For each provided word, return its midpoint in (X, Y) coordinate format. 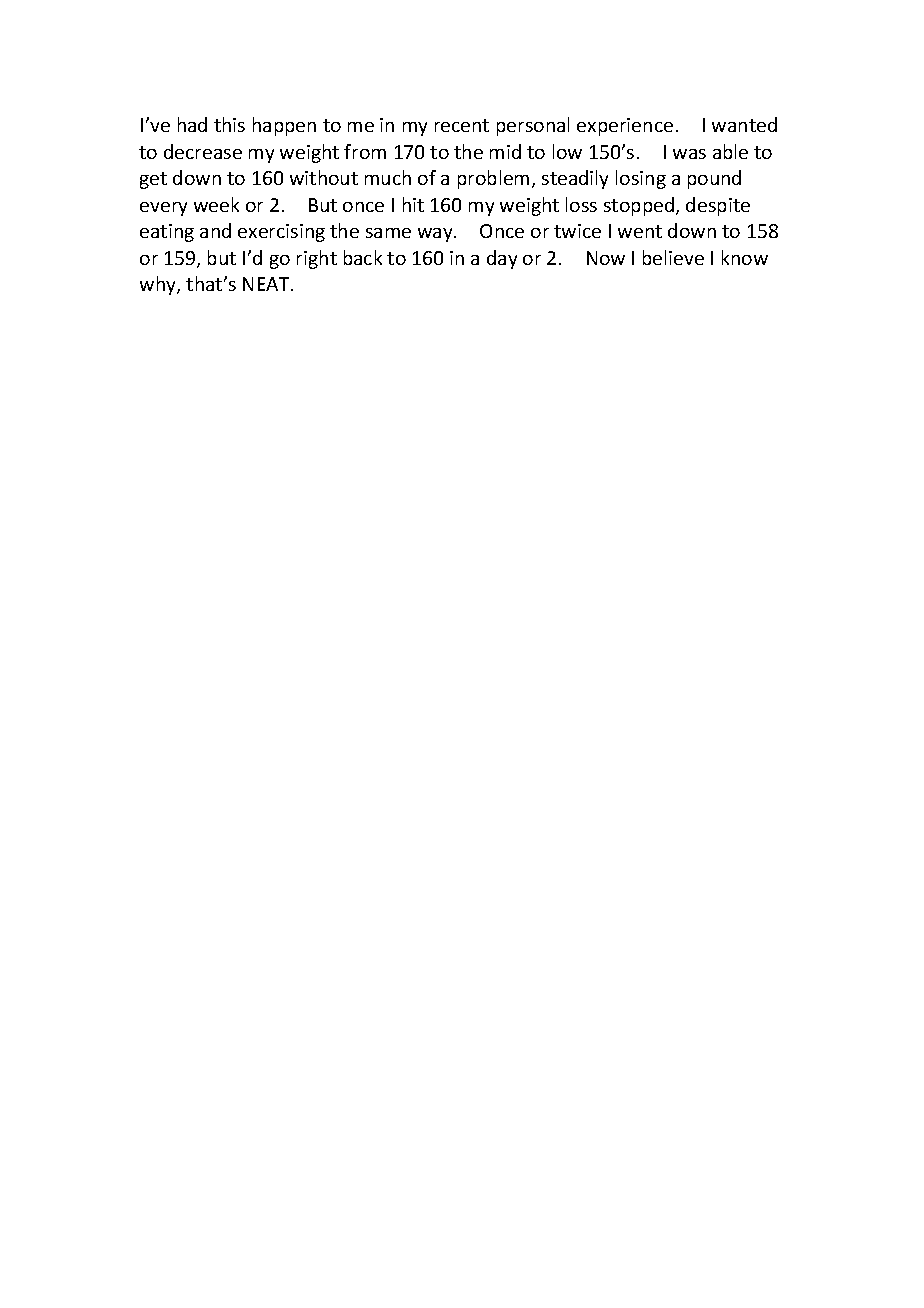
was (689, 154)
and (215, 230)
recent (462, 125)
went (640, 231)
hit (413, 204)
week (216, 204)
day (502, 259)
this (229, 124)
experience (625, 127)
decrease (203, 151)
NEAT (267, 284)
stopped (640, 206)
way (436, 235)
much (388, 177)
